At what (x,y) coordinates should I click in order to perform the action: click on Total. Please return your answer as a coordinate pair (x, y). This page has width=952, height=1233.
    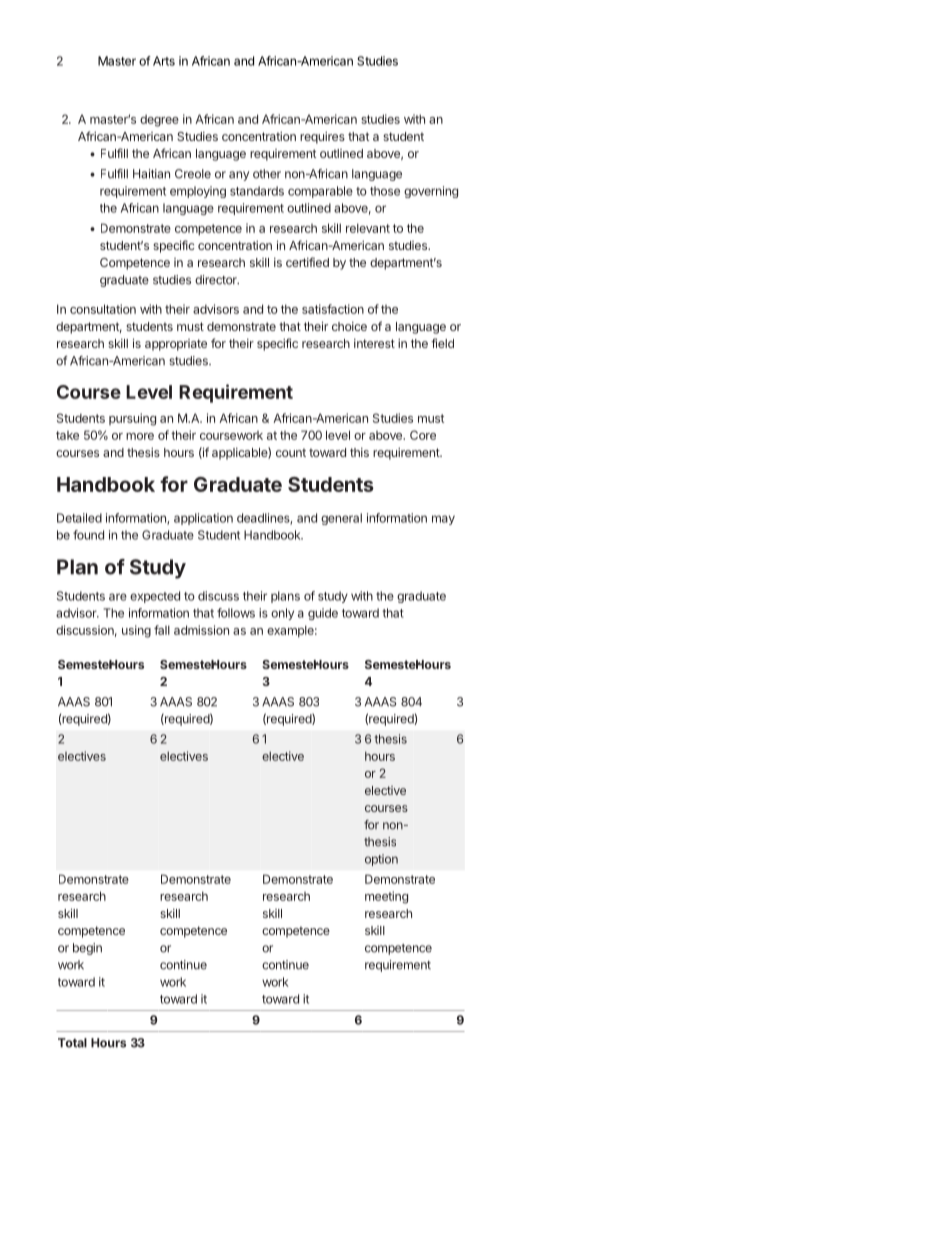
    Looking at the image, I should click on (72, 1043).
